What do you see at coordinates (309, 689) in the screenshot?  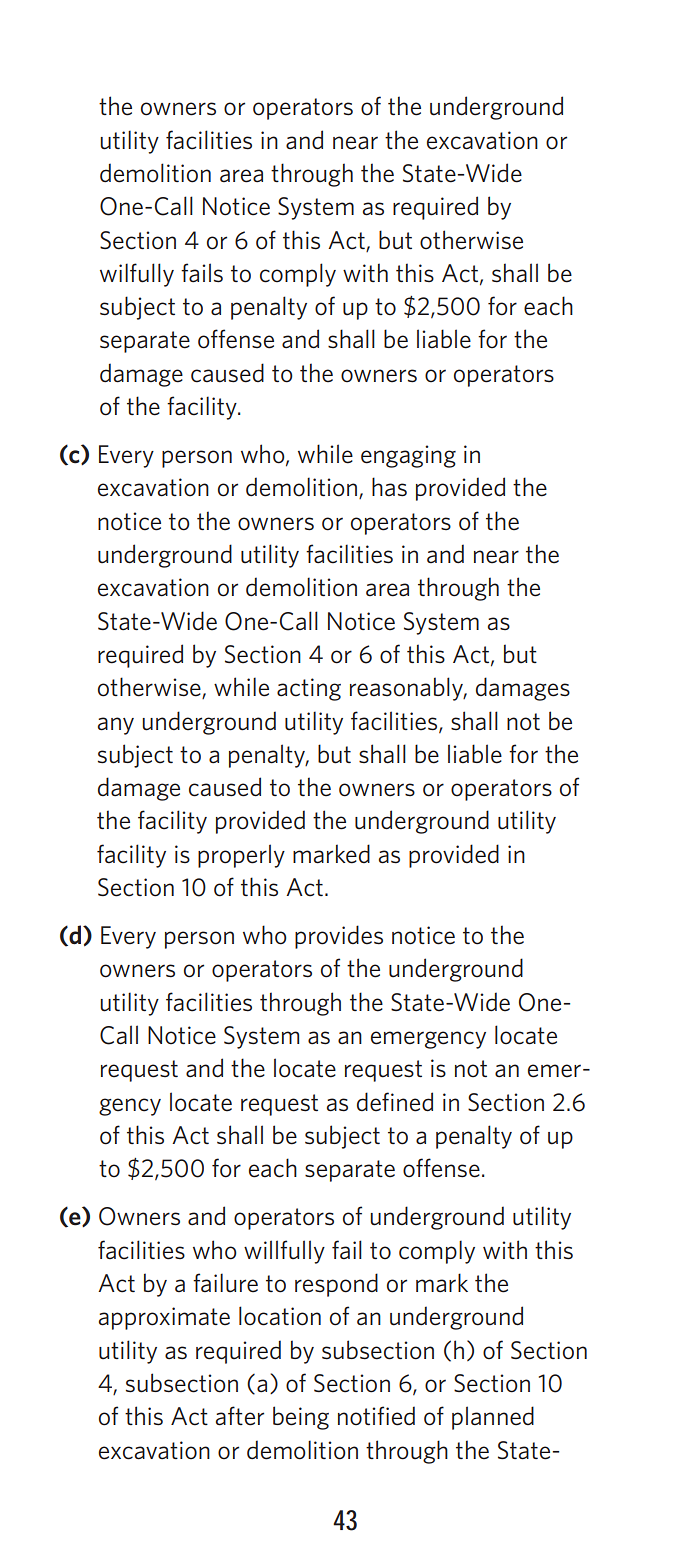 I see `acting` at bounding box center [309, 689].
